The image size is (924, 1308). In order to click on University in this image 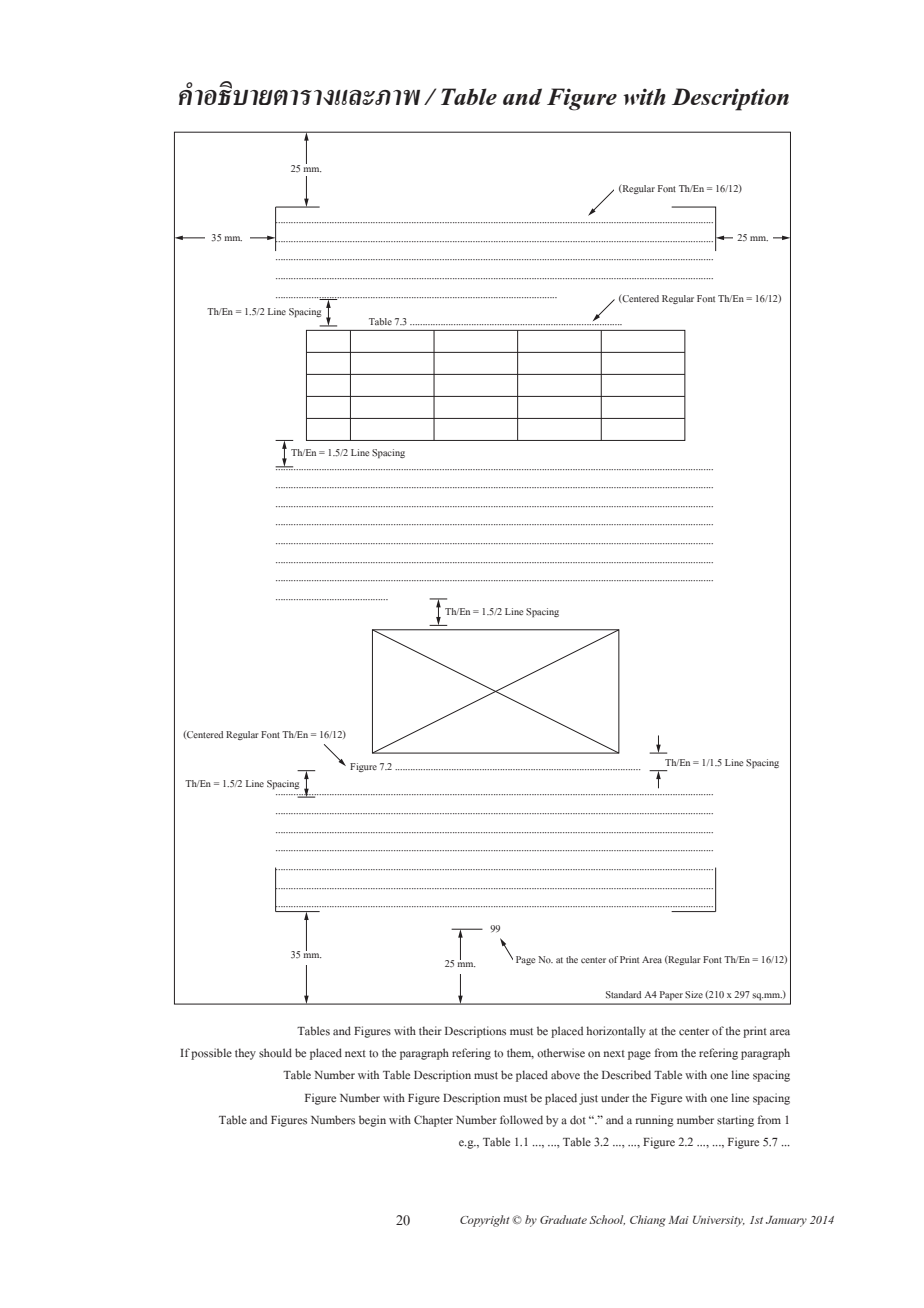, I will do `click(719, 1221)`.
